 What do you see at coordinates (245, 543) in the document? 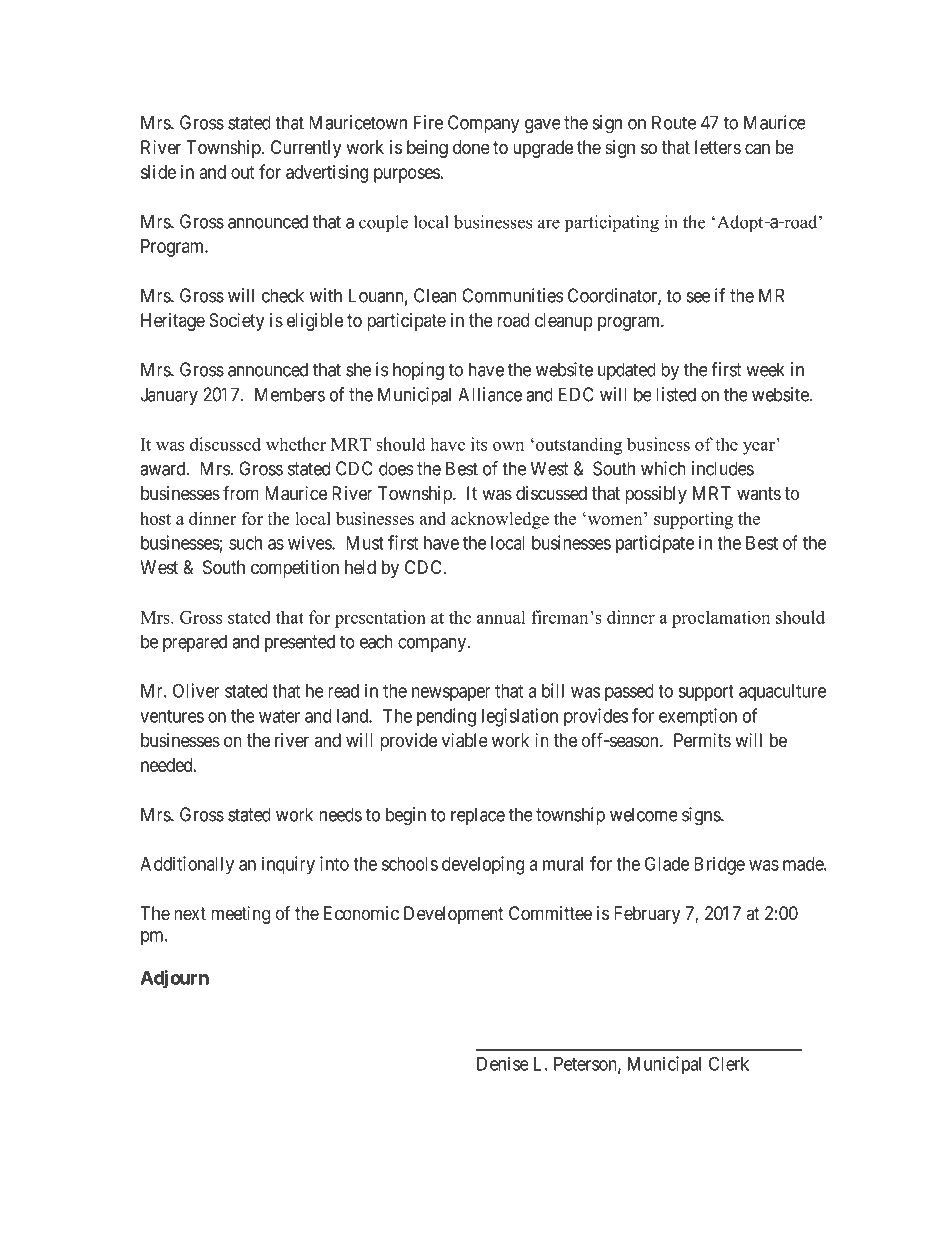
I see `such` at bounding box center [245, 543].
